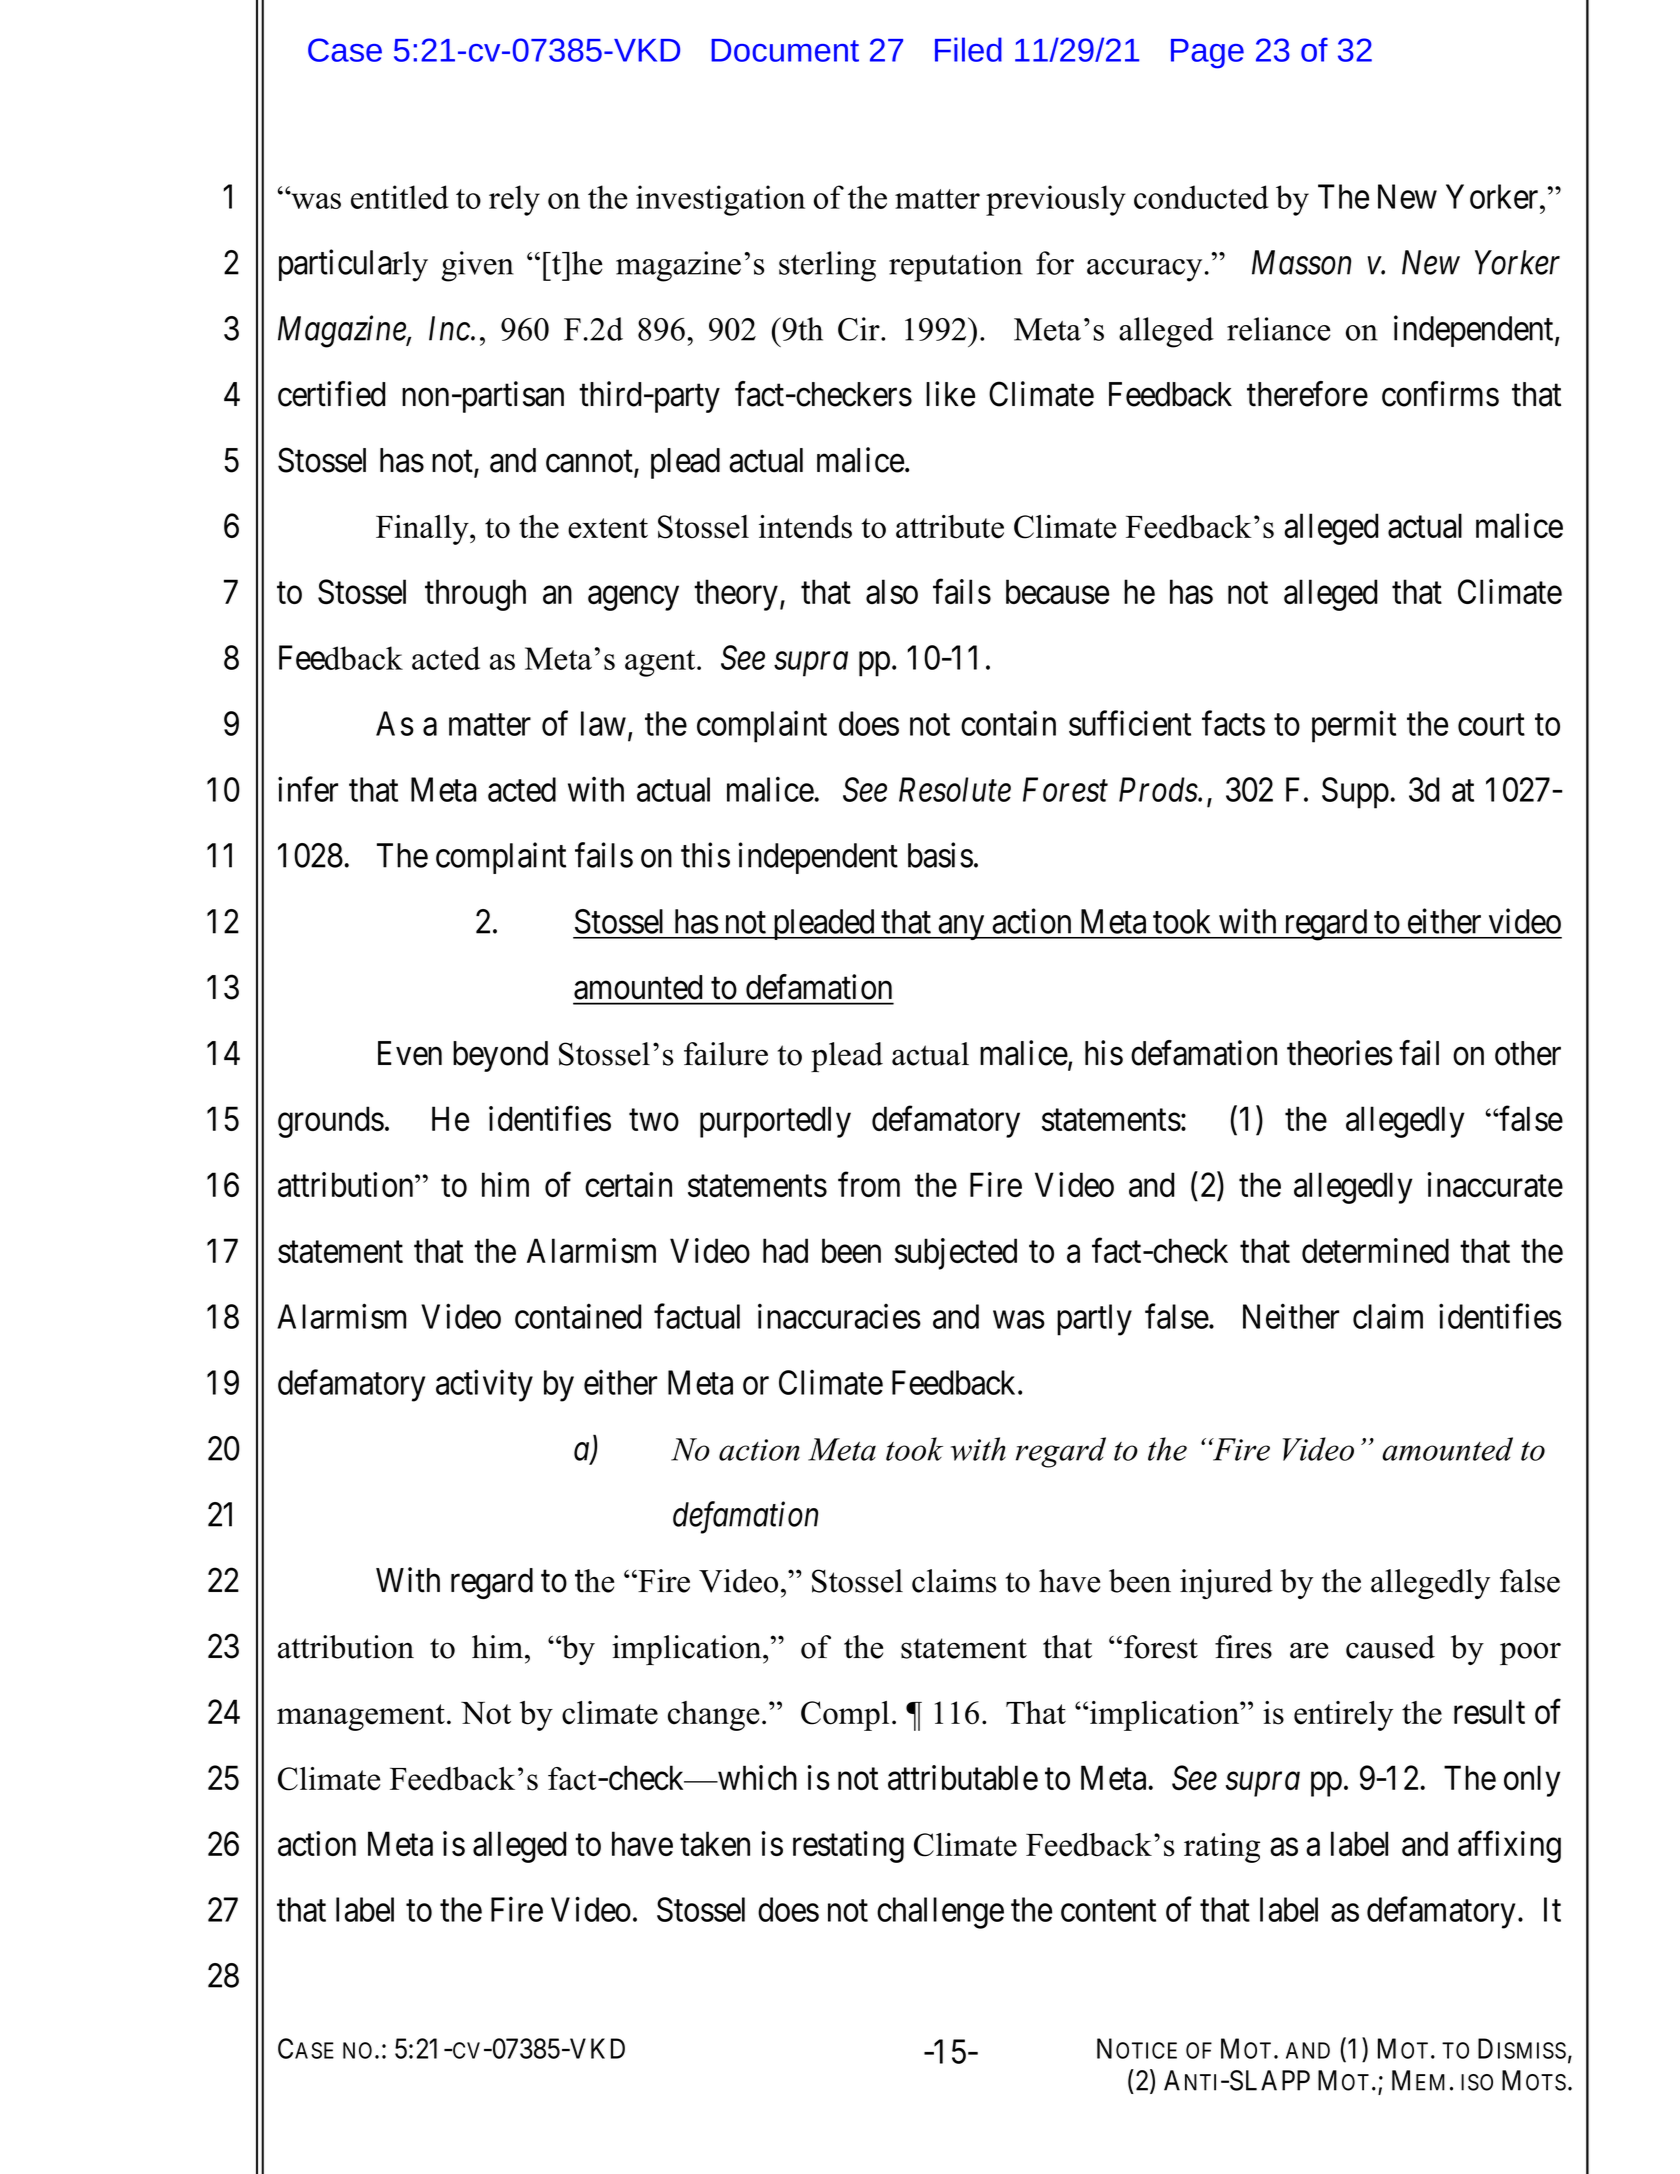  Describe the element at coordinates (715, 1843) in the screenshot. I see `taken` at that location.
